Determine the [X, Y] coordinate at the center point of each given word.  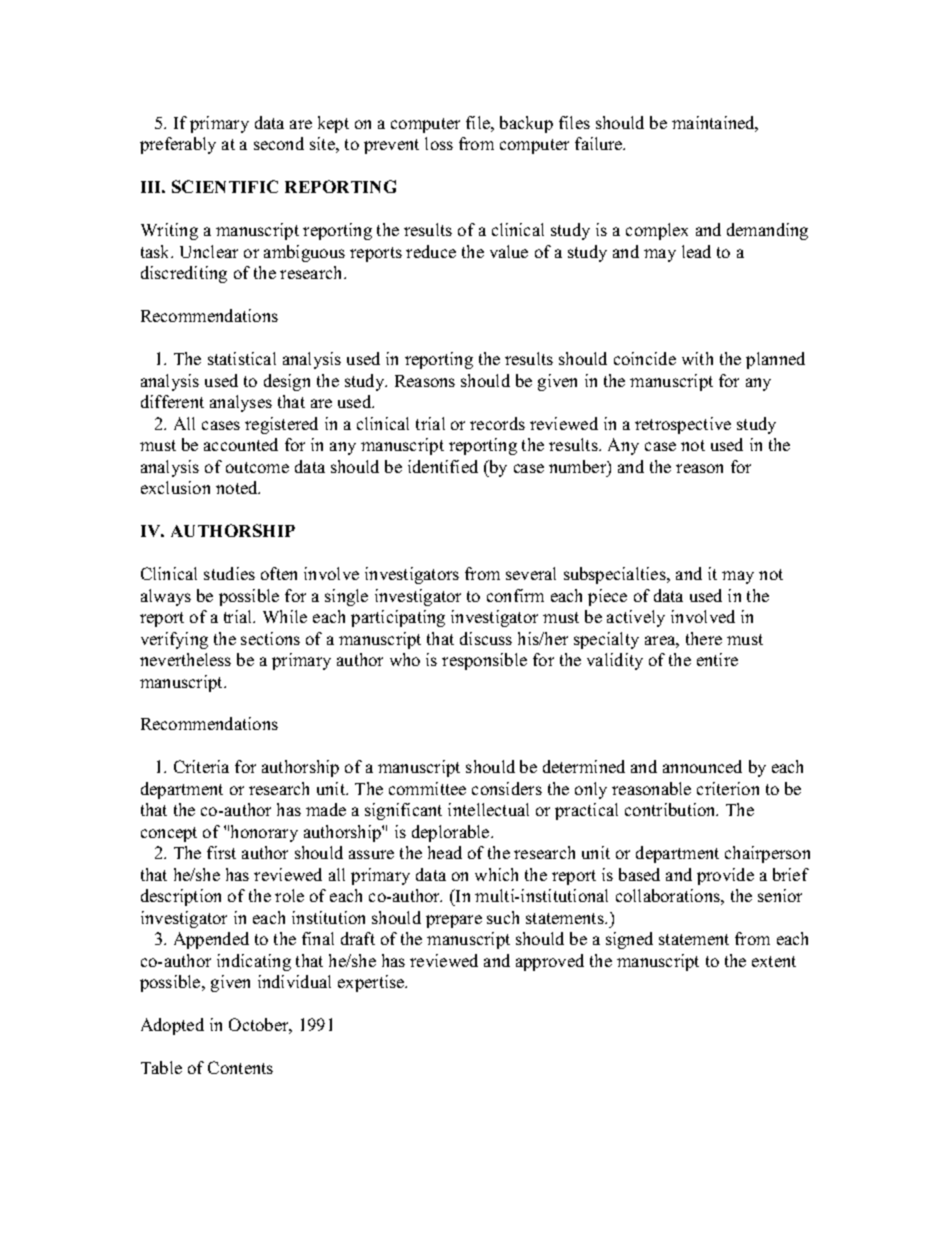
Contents [240, 1067]
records [497, 423]
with [697, 358]
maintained [715, 124]
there [704, 638]
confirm [515, 595]
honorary [264, 833]
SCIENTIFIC [225, 186]
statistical [242, 358]
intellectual [488, 809]
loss [439, 143]
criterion [728, 788]
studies [229, 573]
